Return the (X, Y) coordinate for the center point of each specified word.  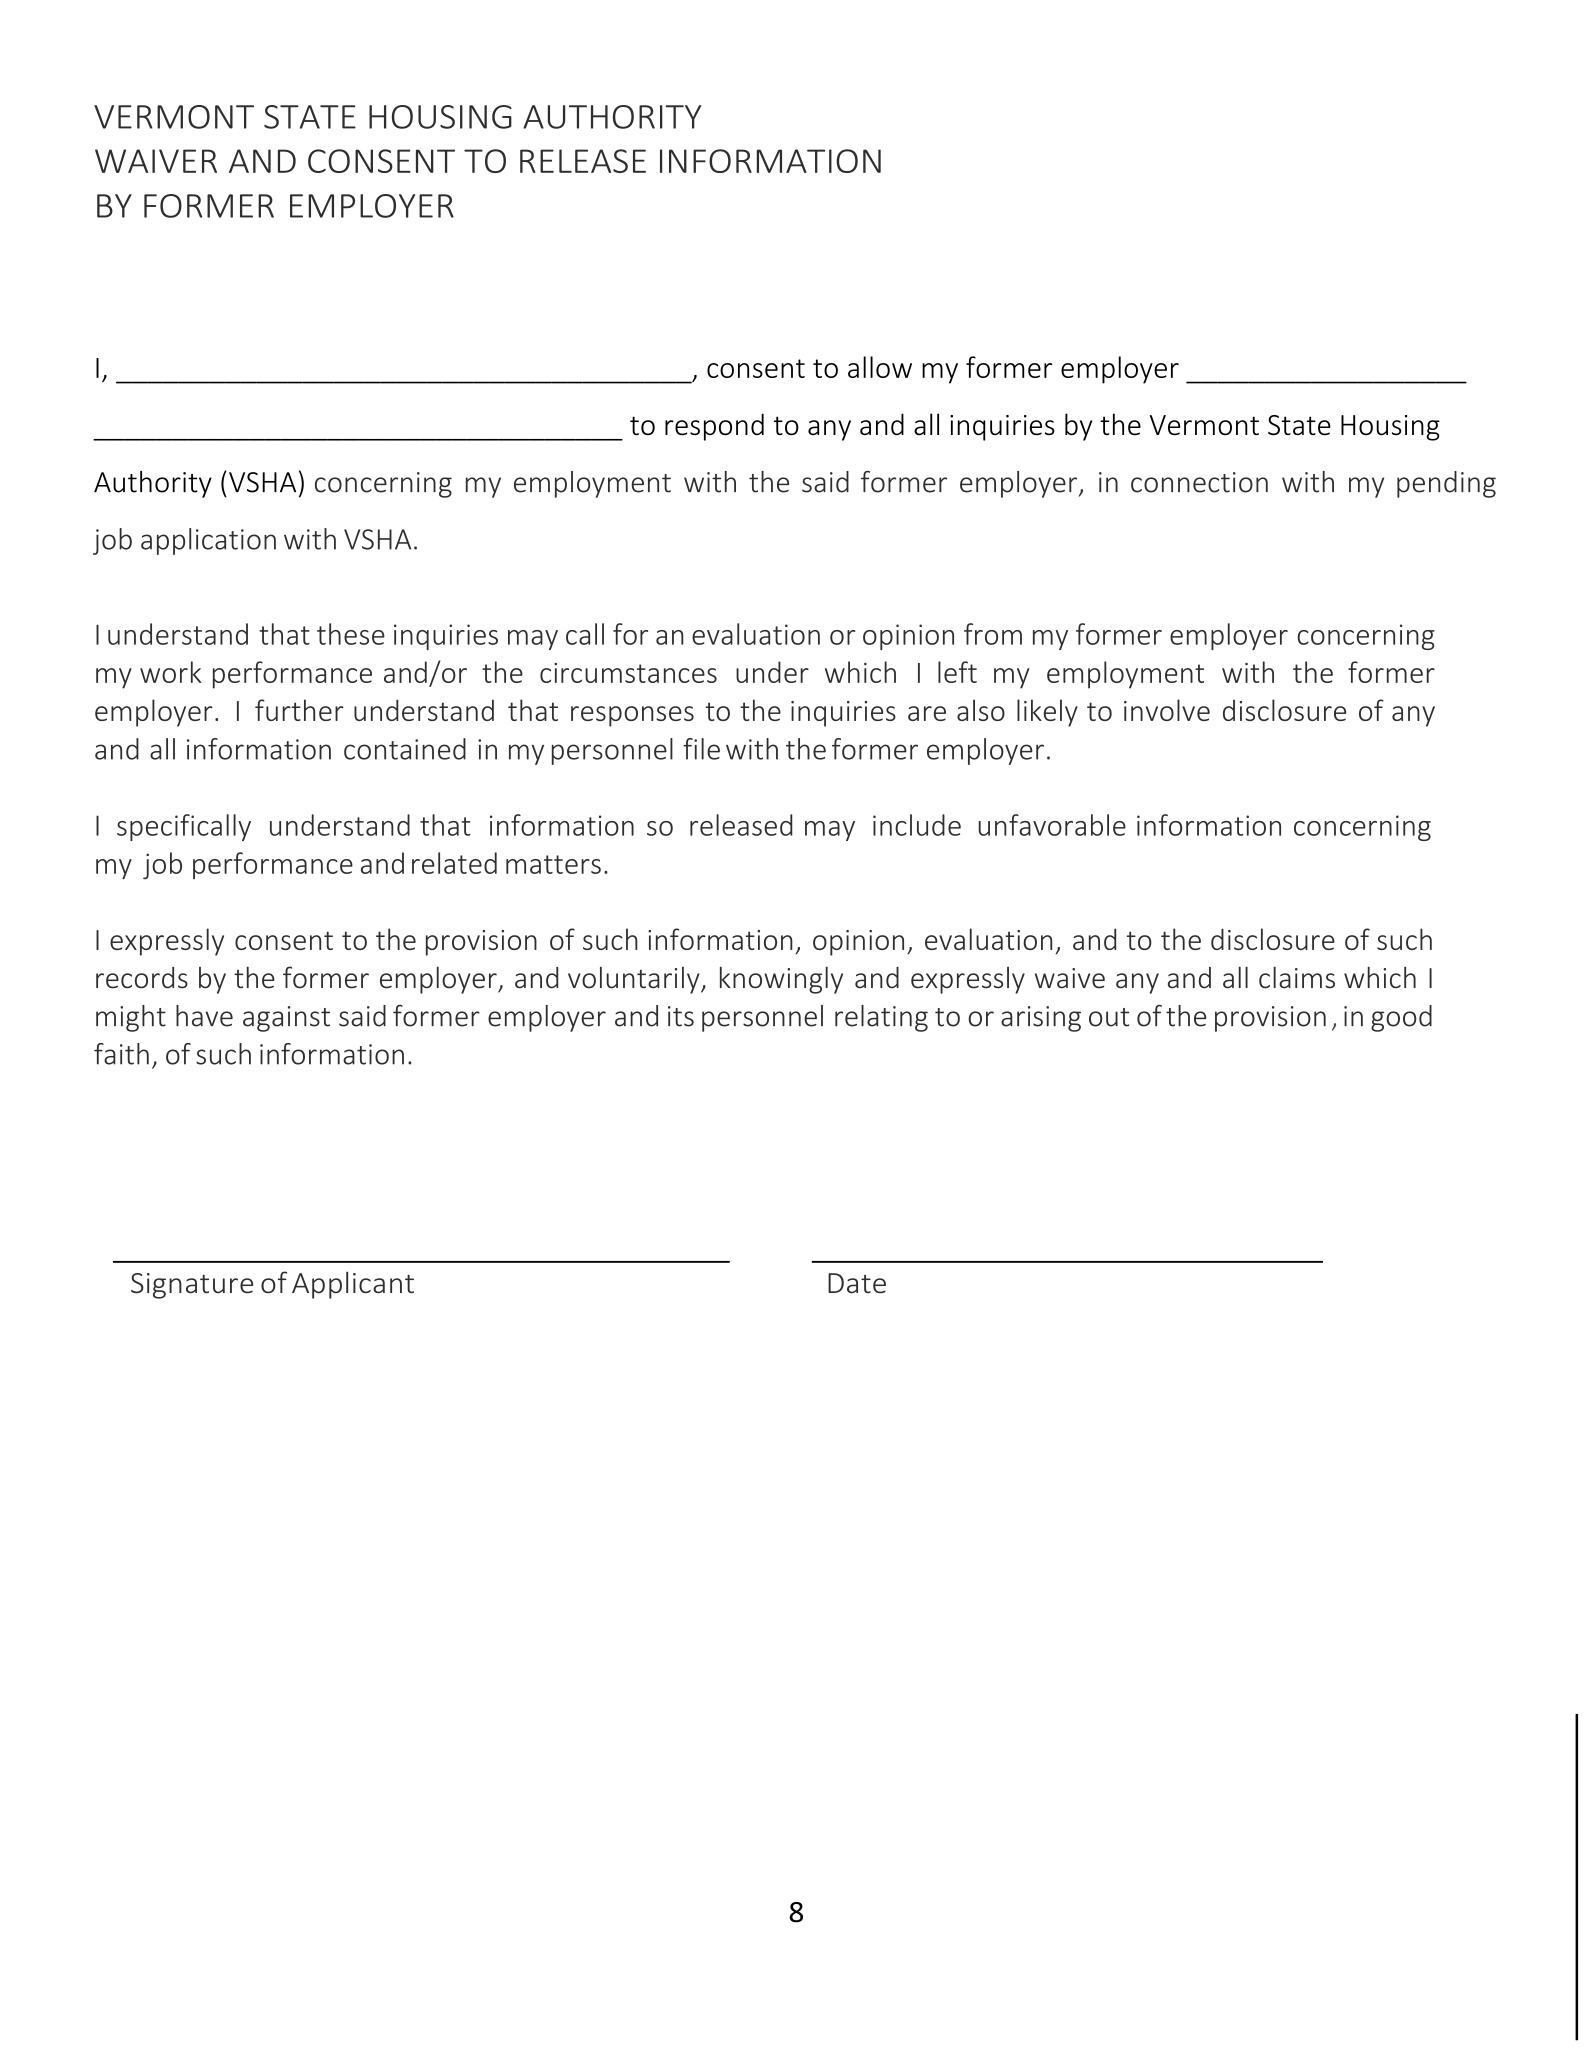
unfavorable (1052, 825)
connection (1199, 482)
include (917, 825)
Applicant (353, 1285)
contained (405, 749)
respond (714, 427)
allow (880, 367)
